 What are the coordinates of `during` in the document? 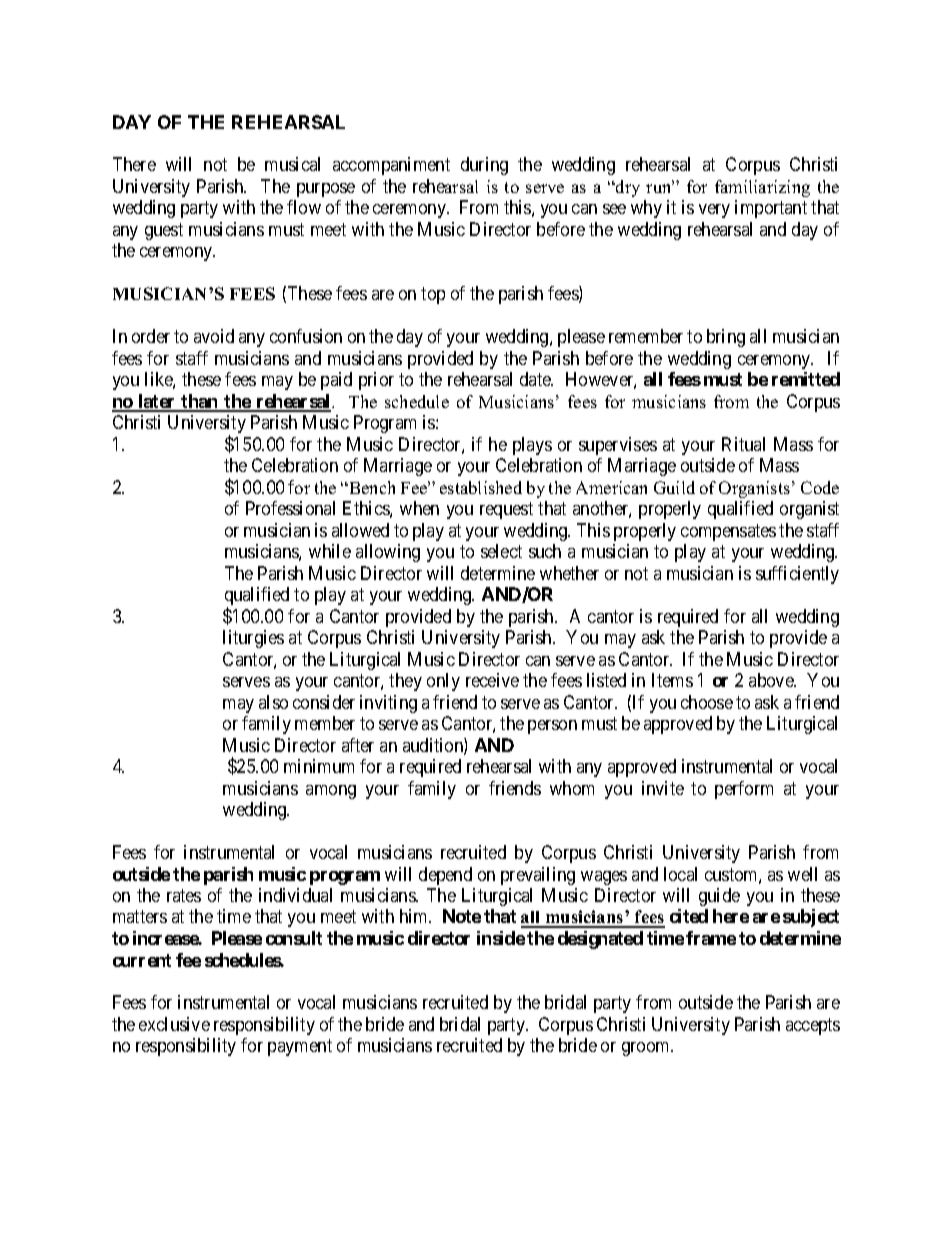 It's located at (484, 166).
